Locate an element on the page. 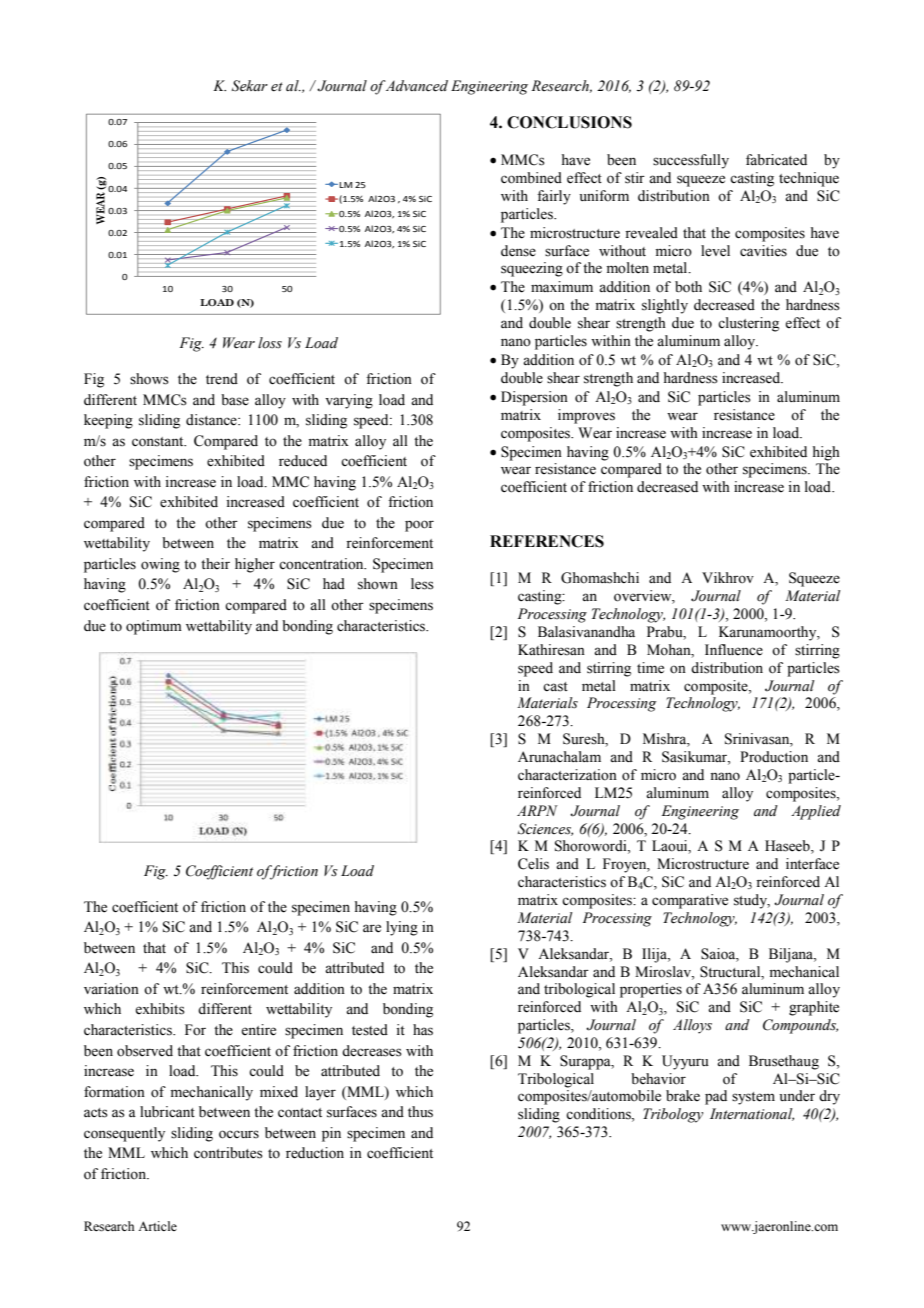 This page has height=1308, width=924. International is located at coordinates (752, 1114).
